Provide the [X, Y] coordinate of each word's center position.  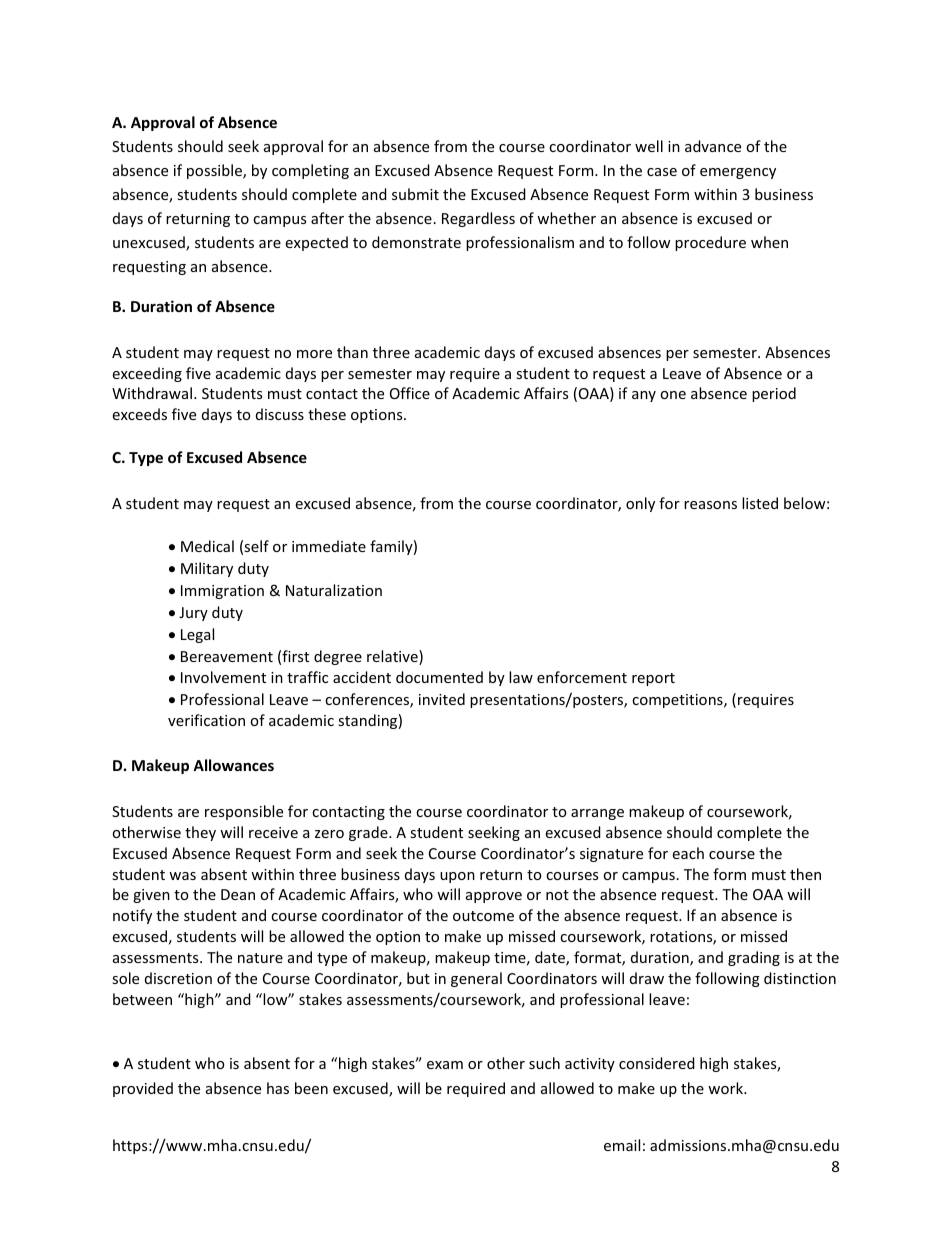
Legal [197, 635]
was [182, 876]
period [774, 394]
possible [215, 171]
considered [657, 1063]
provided [143, 1089]
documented [439, 677]
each [688, 853]
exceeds [140, 414]
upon [457, 877]
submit [415, 194]
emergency [738, 173]
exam [445, 1065]
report [653, 679]
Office [410, 393]
